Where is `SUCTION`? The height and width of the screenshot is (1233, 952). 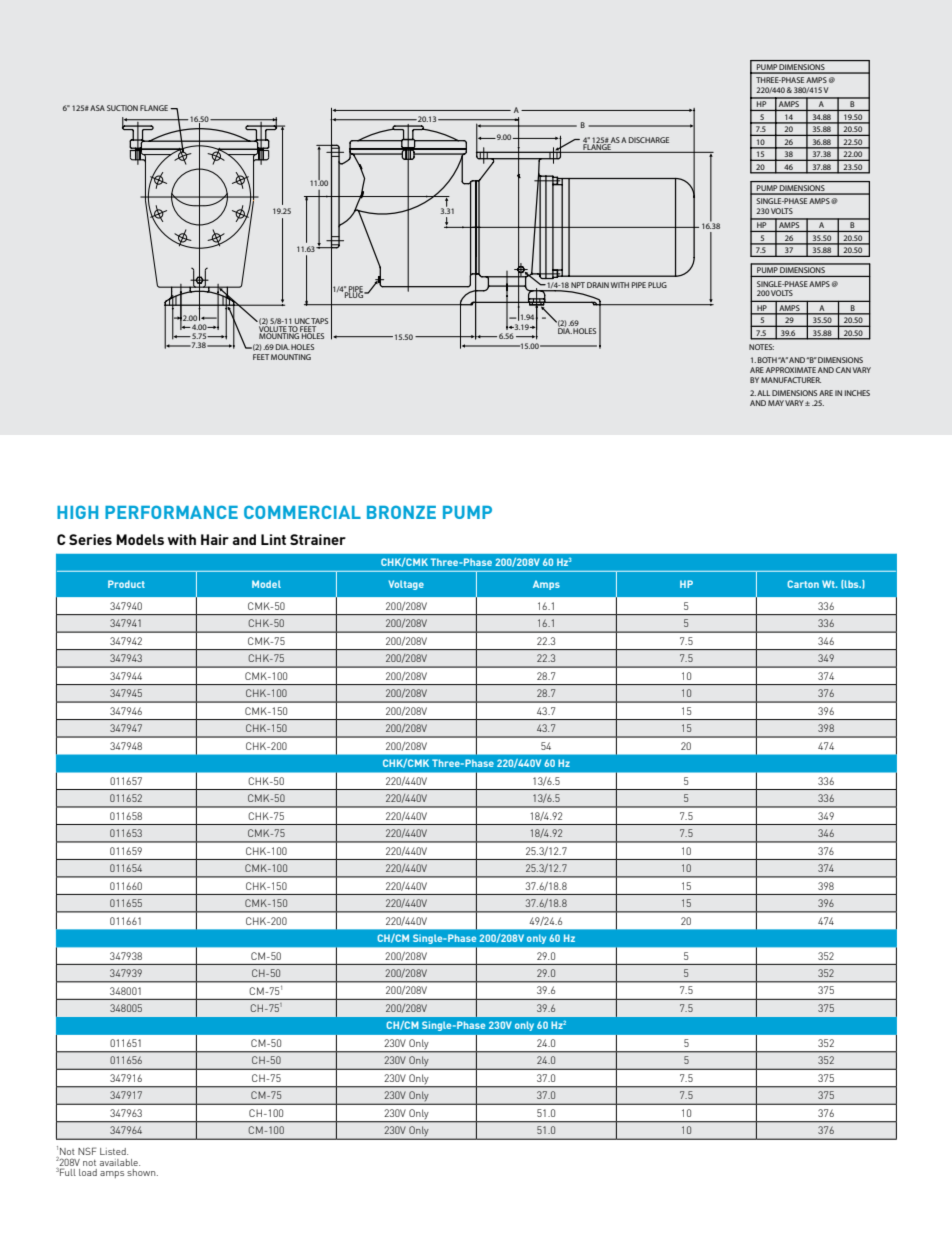 SUCTION is located at coordinates (122, 108).
